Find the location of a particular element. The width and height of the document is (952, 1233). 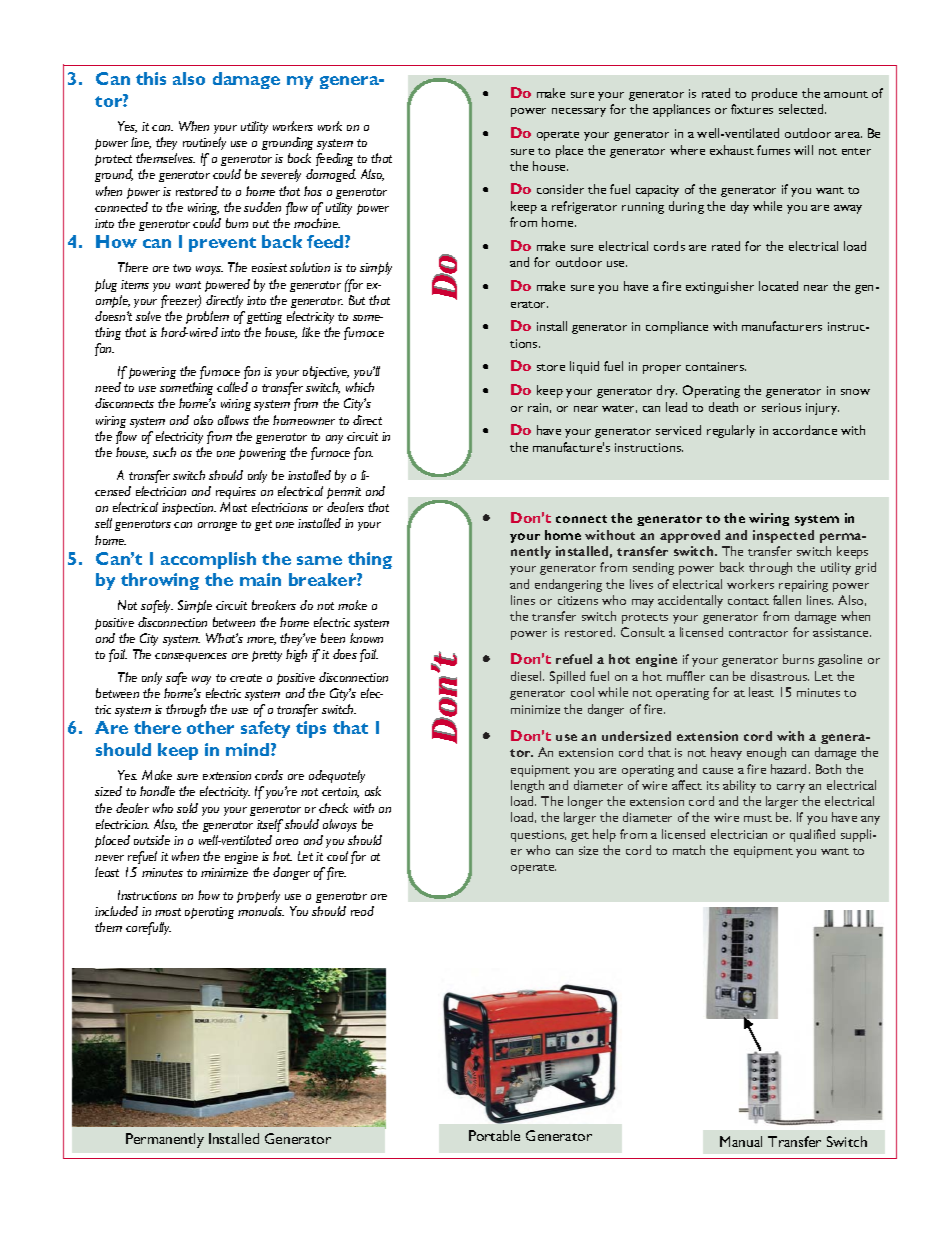

regularly is located at coordinates (731, 431).
